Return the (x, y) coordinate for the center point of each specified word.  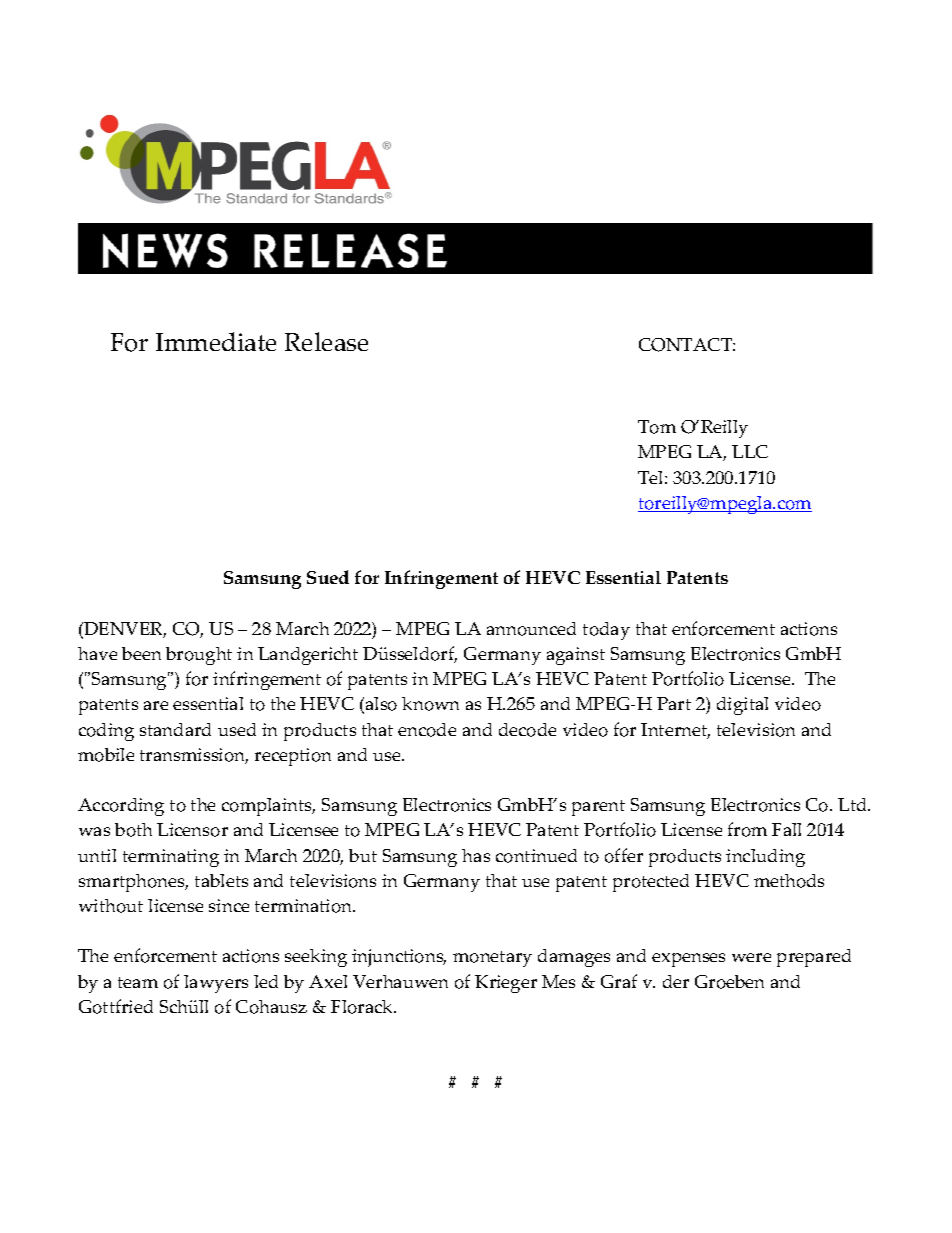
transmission (194, 756)
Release (326, 341)
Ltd (853, 804)
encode (427, 730)
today (606, 631)
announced (531, 629)
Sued (328, 577)
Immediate (216, 341)
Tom (657, 427)
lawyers (216, 984)
